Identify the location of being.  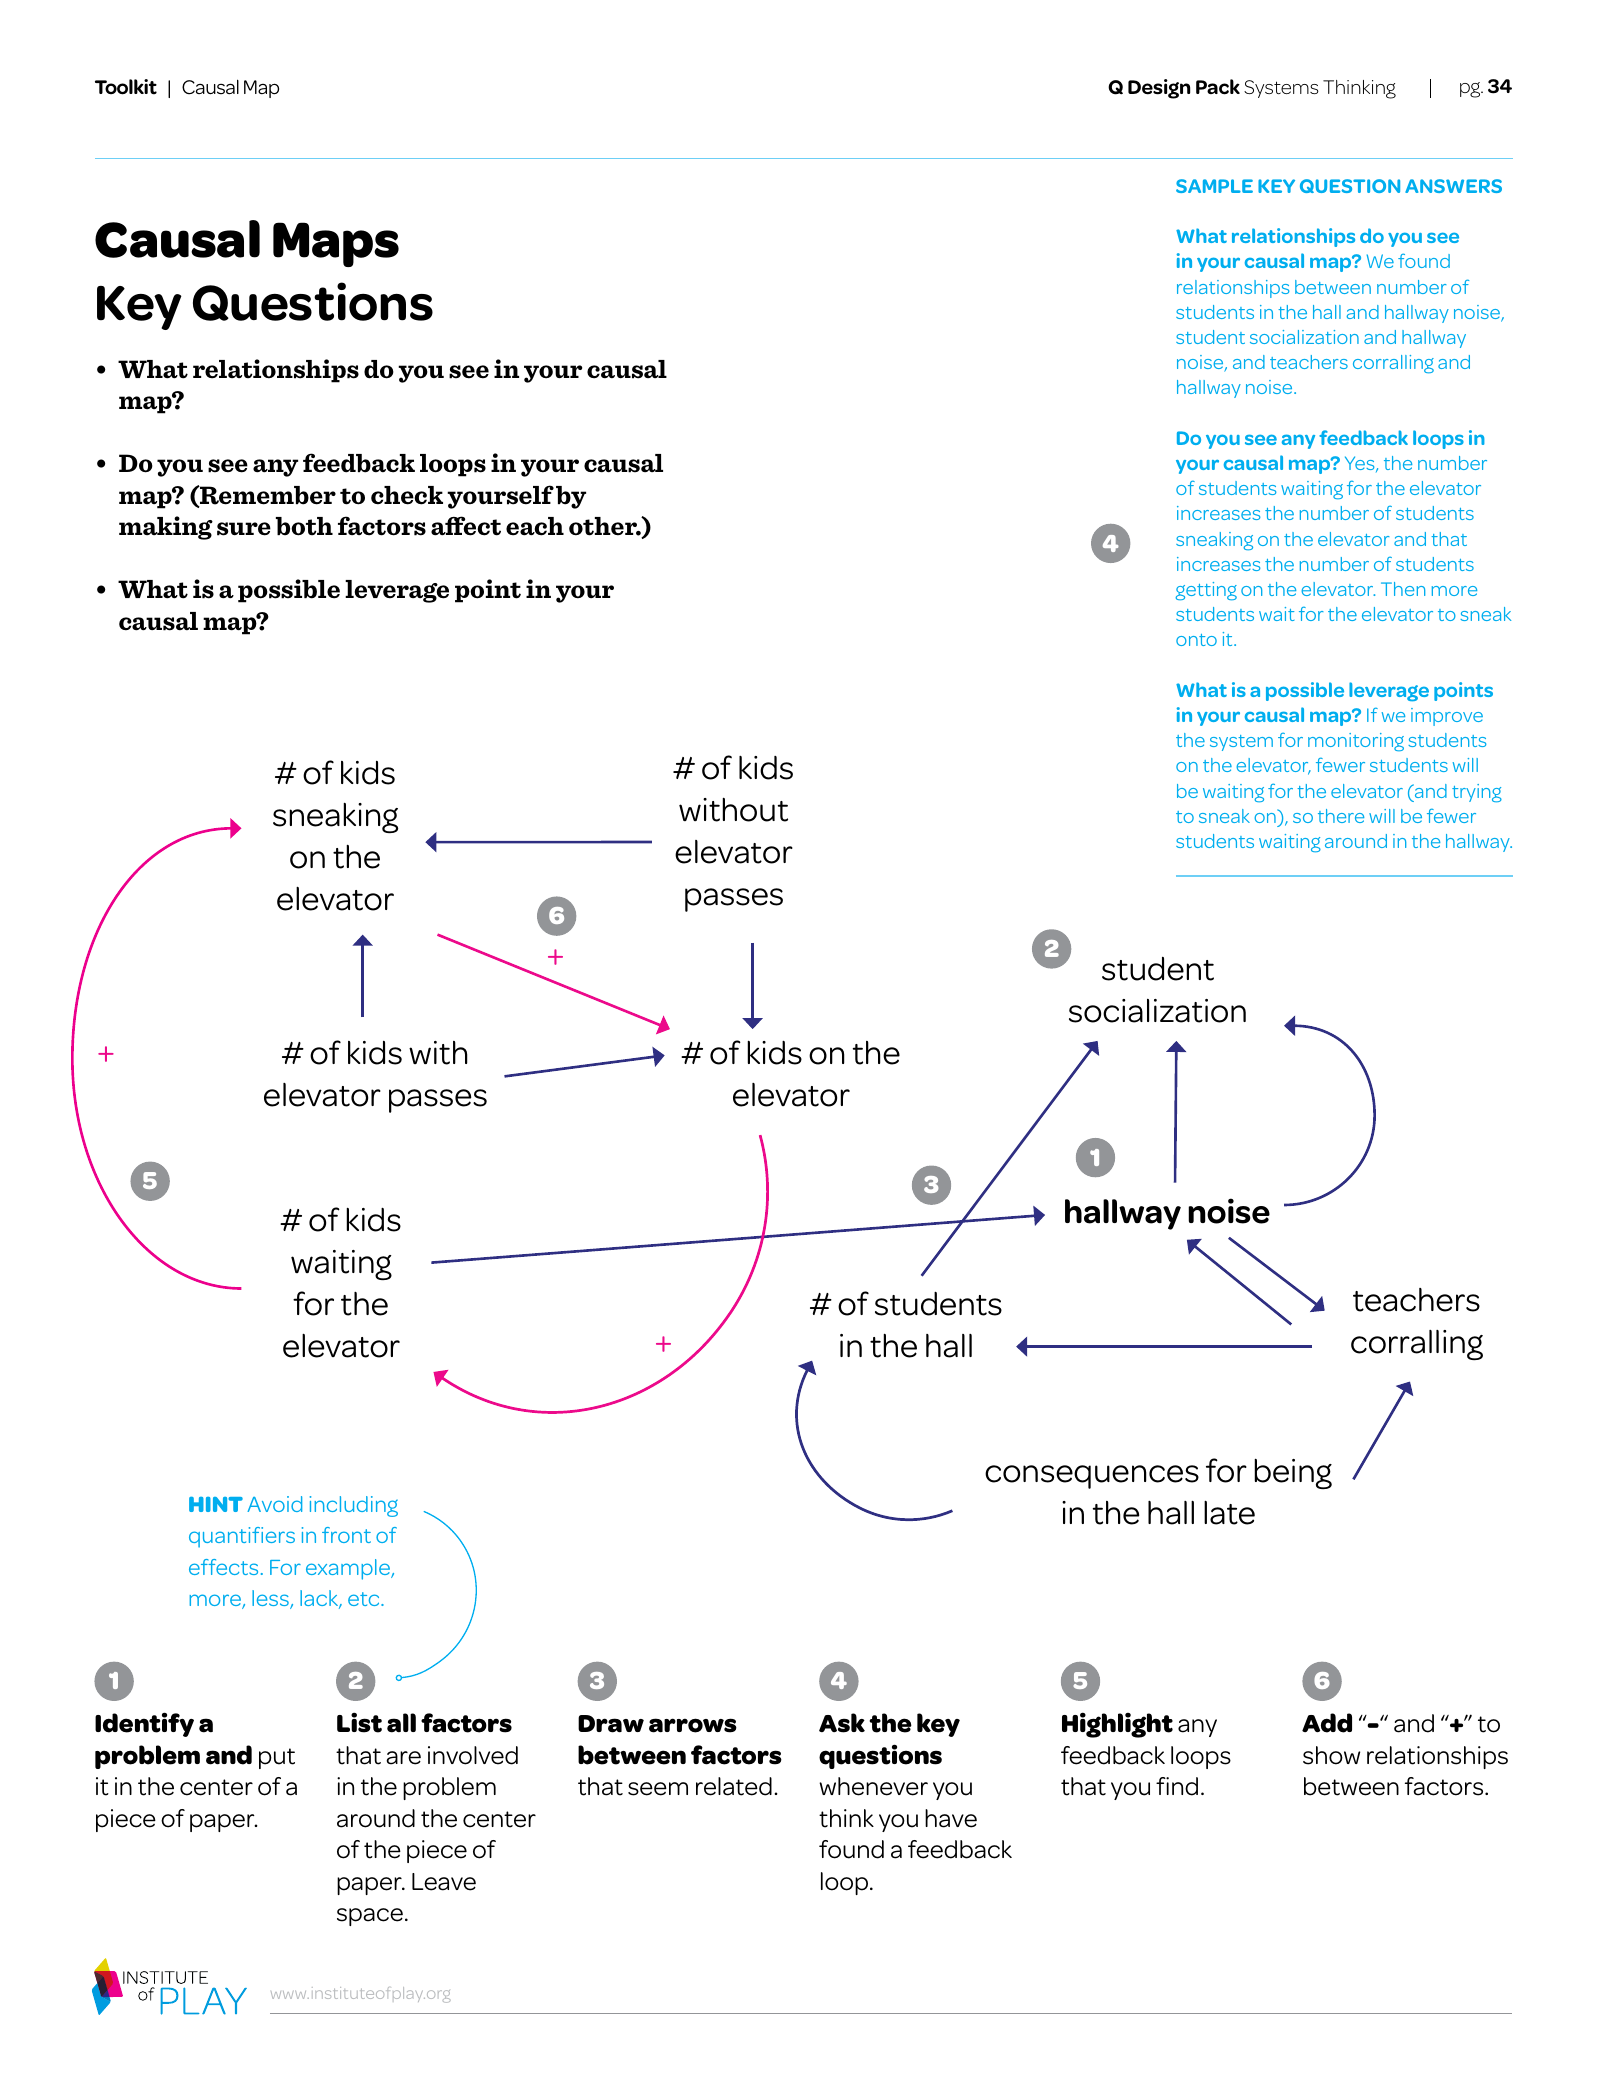
(1293, 1474).
